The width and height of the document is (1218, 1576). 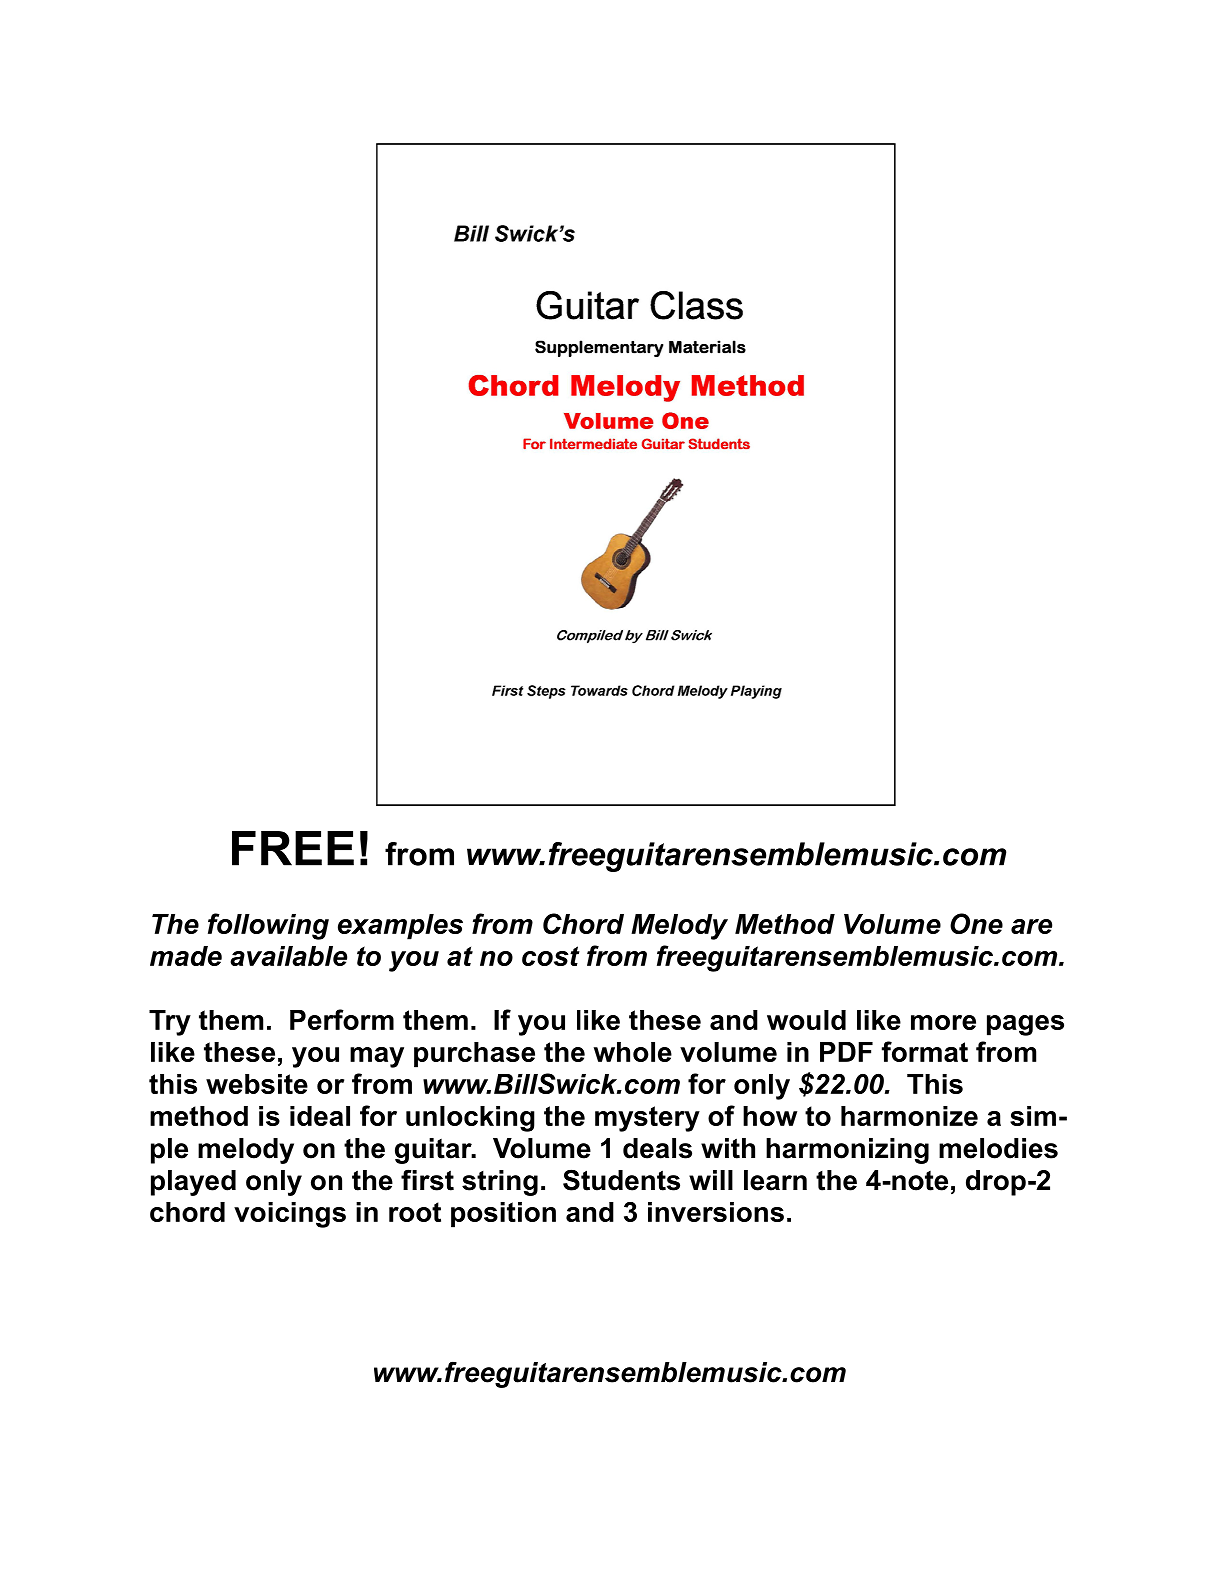 What do you see at coordinates (847, 1151) in the document?
I see `harmonizing` at bounding box center [847, 1151].
